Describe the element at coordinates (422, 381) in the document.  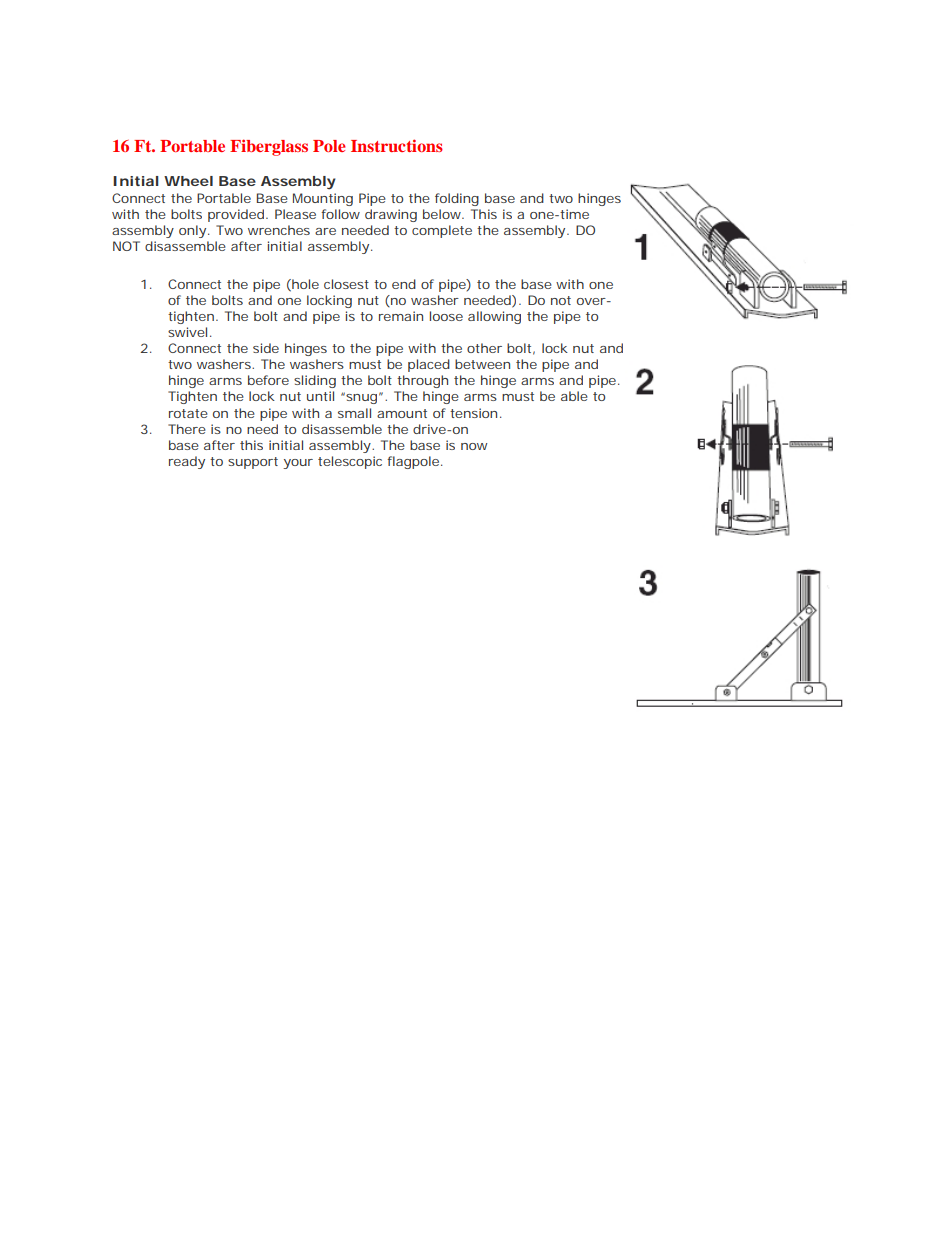
I see `through` at that location.
